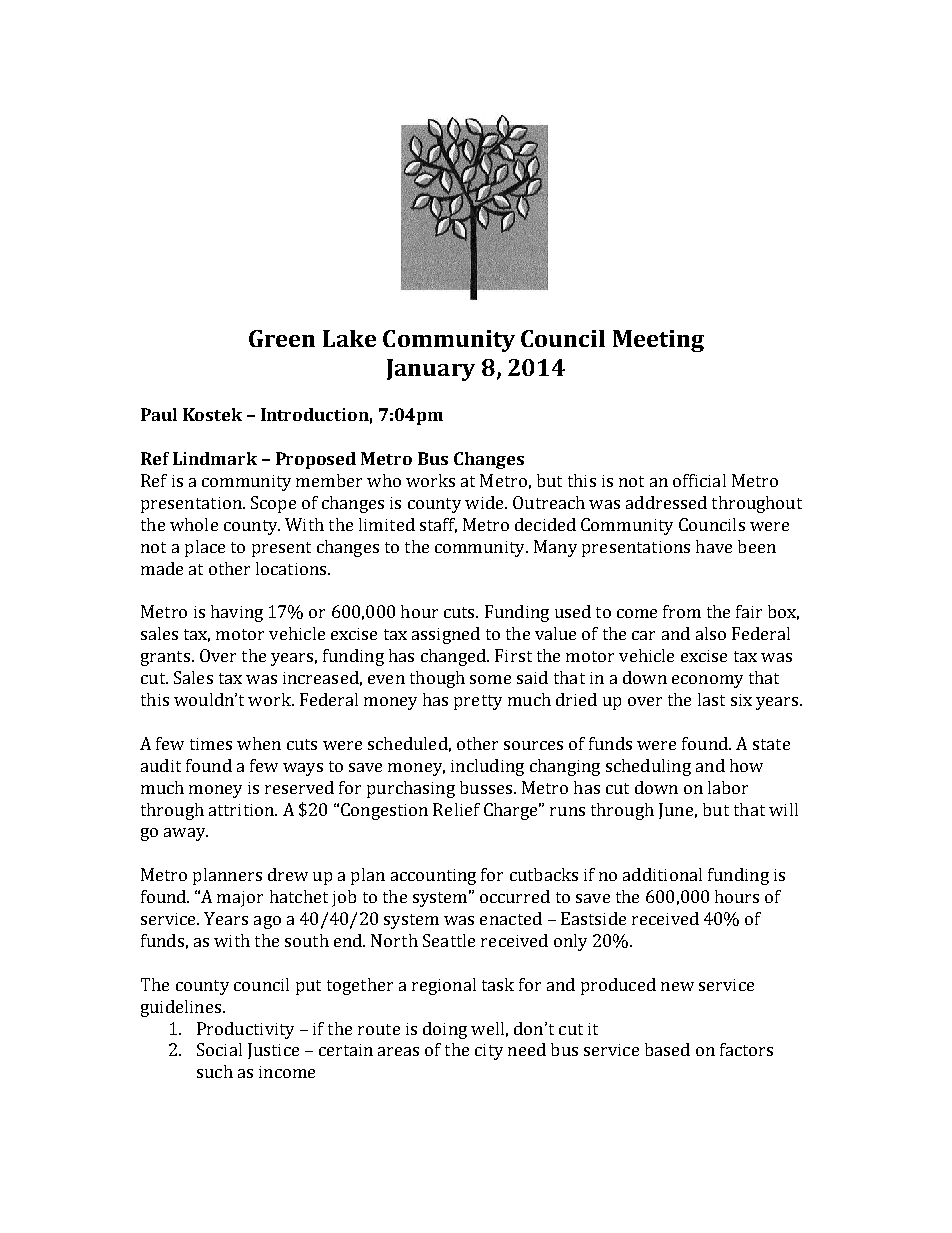 The image size is (952, 1233). I want to click on Meeting, so click(658, 341).
